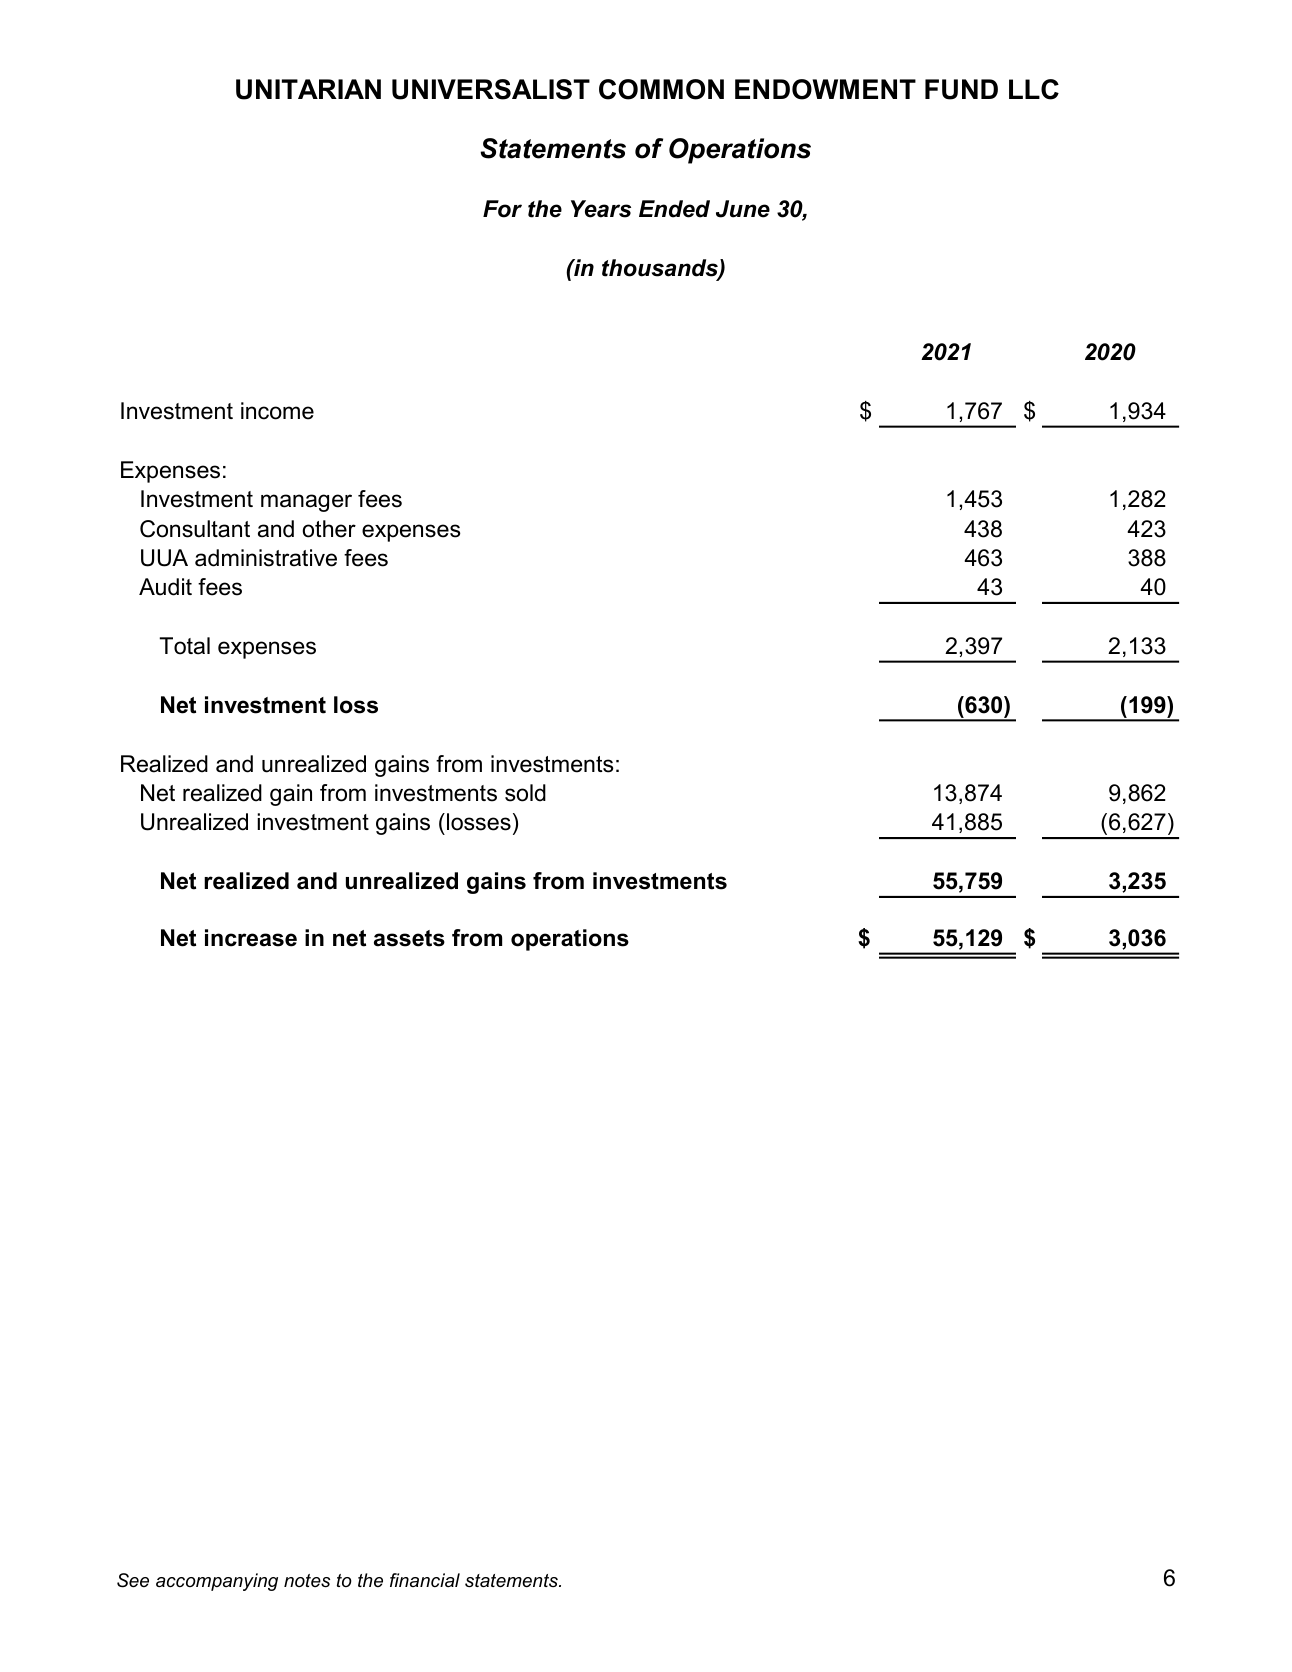 This screenshot has height=1672, width=1292. Describe the element at coordinates (308, 89) in the screenshot. I see `UNITARIAN` at that location.
